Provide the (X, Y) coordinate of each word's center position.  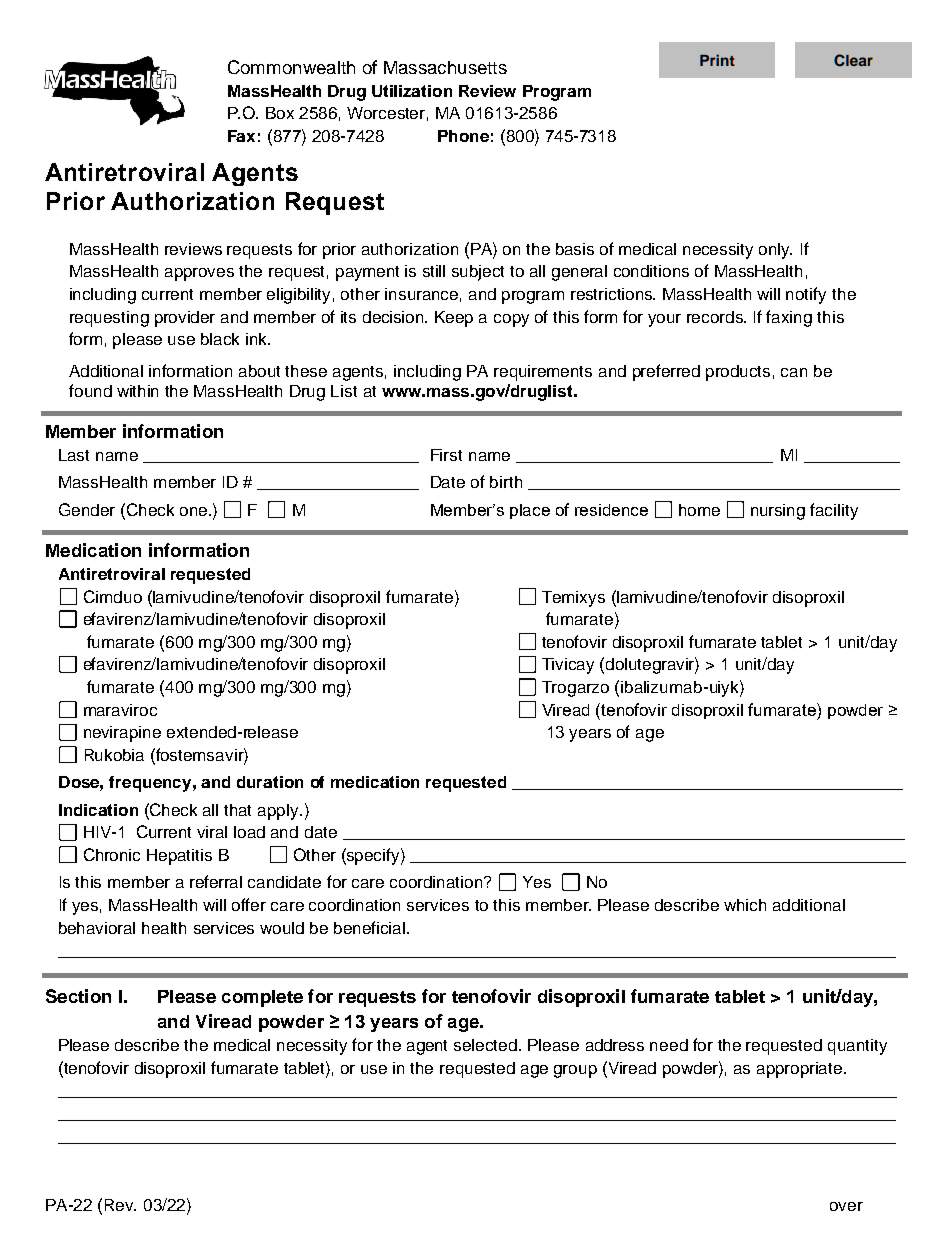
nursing (778, 512)
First (446, 455)
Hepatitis (179, 857)
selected (485, 1045)
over (846, 1206)
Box (280, 113)
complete (262, 998)
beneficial (371, 927)
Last (74, 455)
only (775, 251)
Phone (463, 136)
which (745, 905)
